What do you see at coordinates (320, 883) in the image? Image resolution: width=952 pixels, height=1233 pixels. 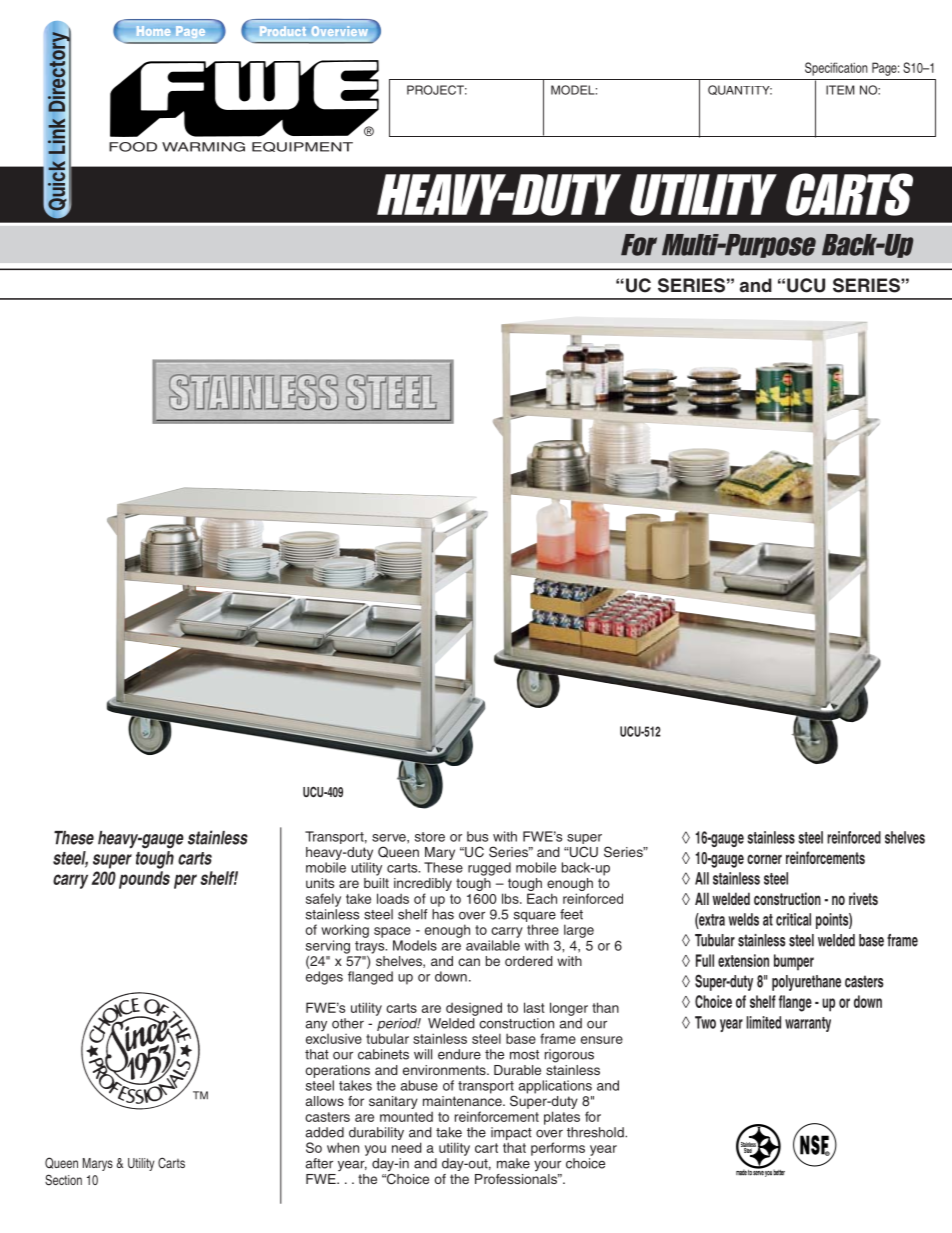 I see `units` at bounding box center [320, 883].
